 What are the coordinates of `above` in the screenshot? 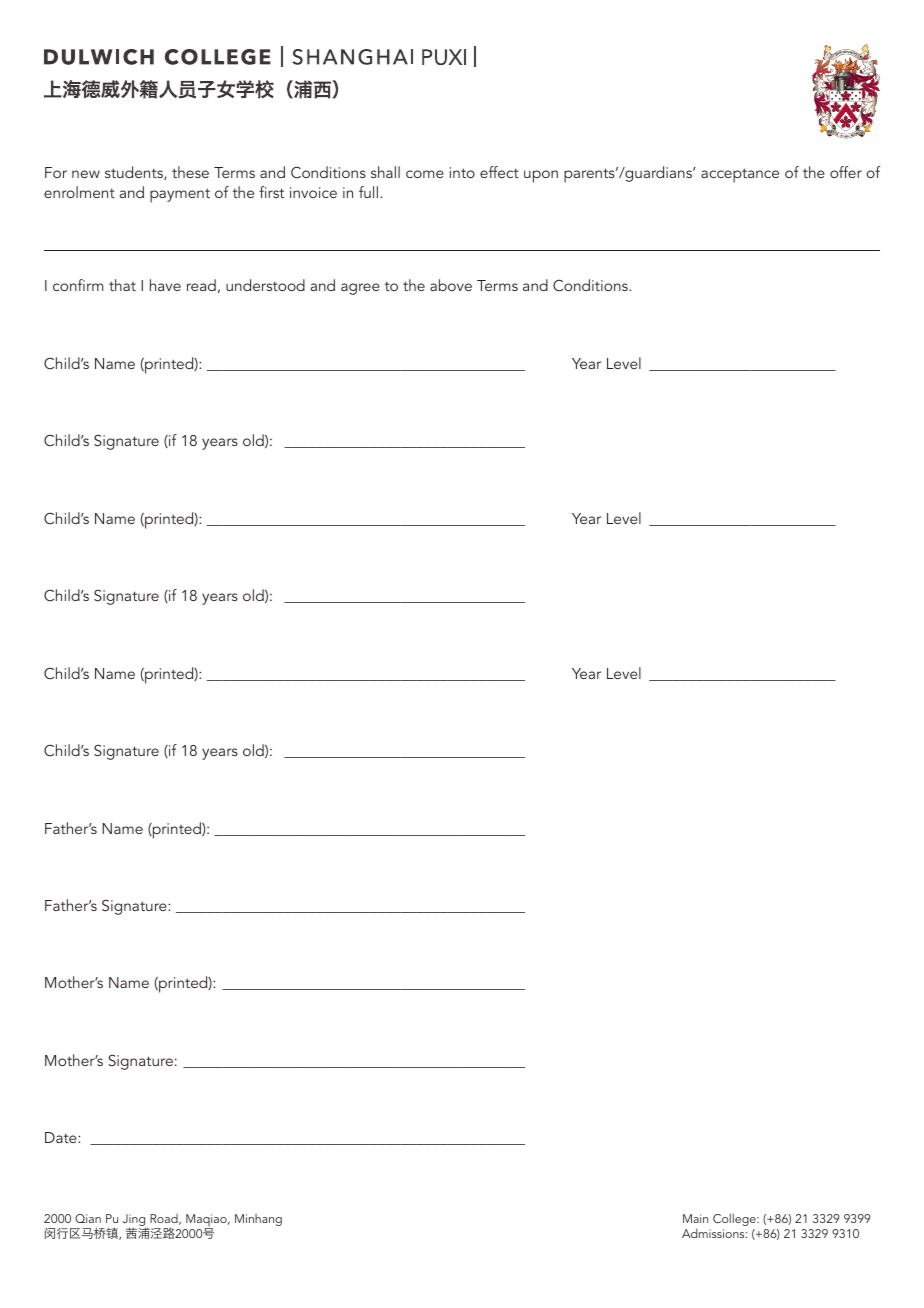 It's located at (451, 285).
